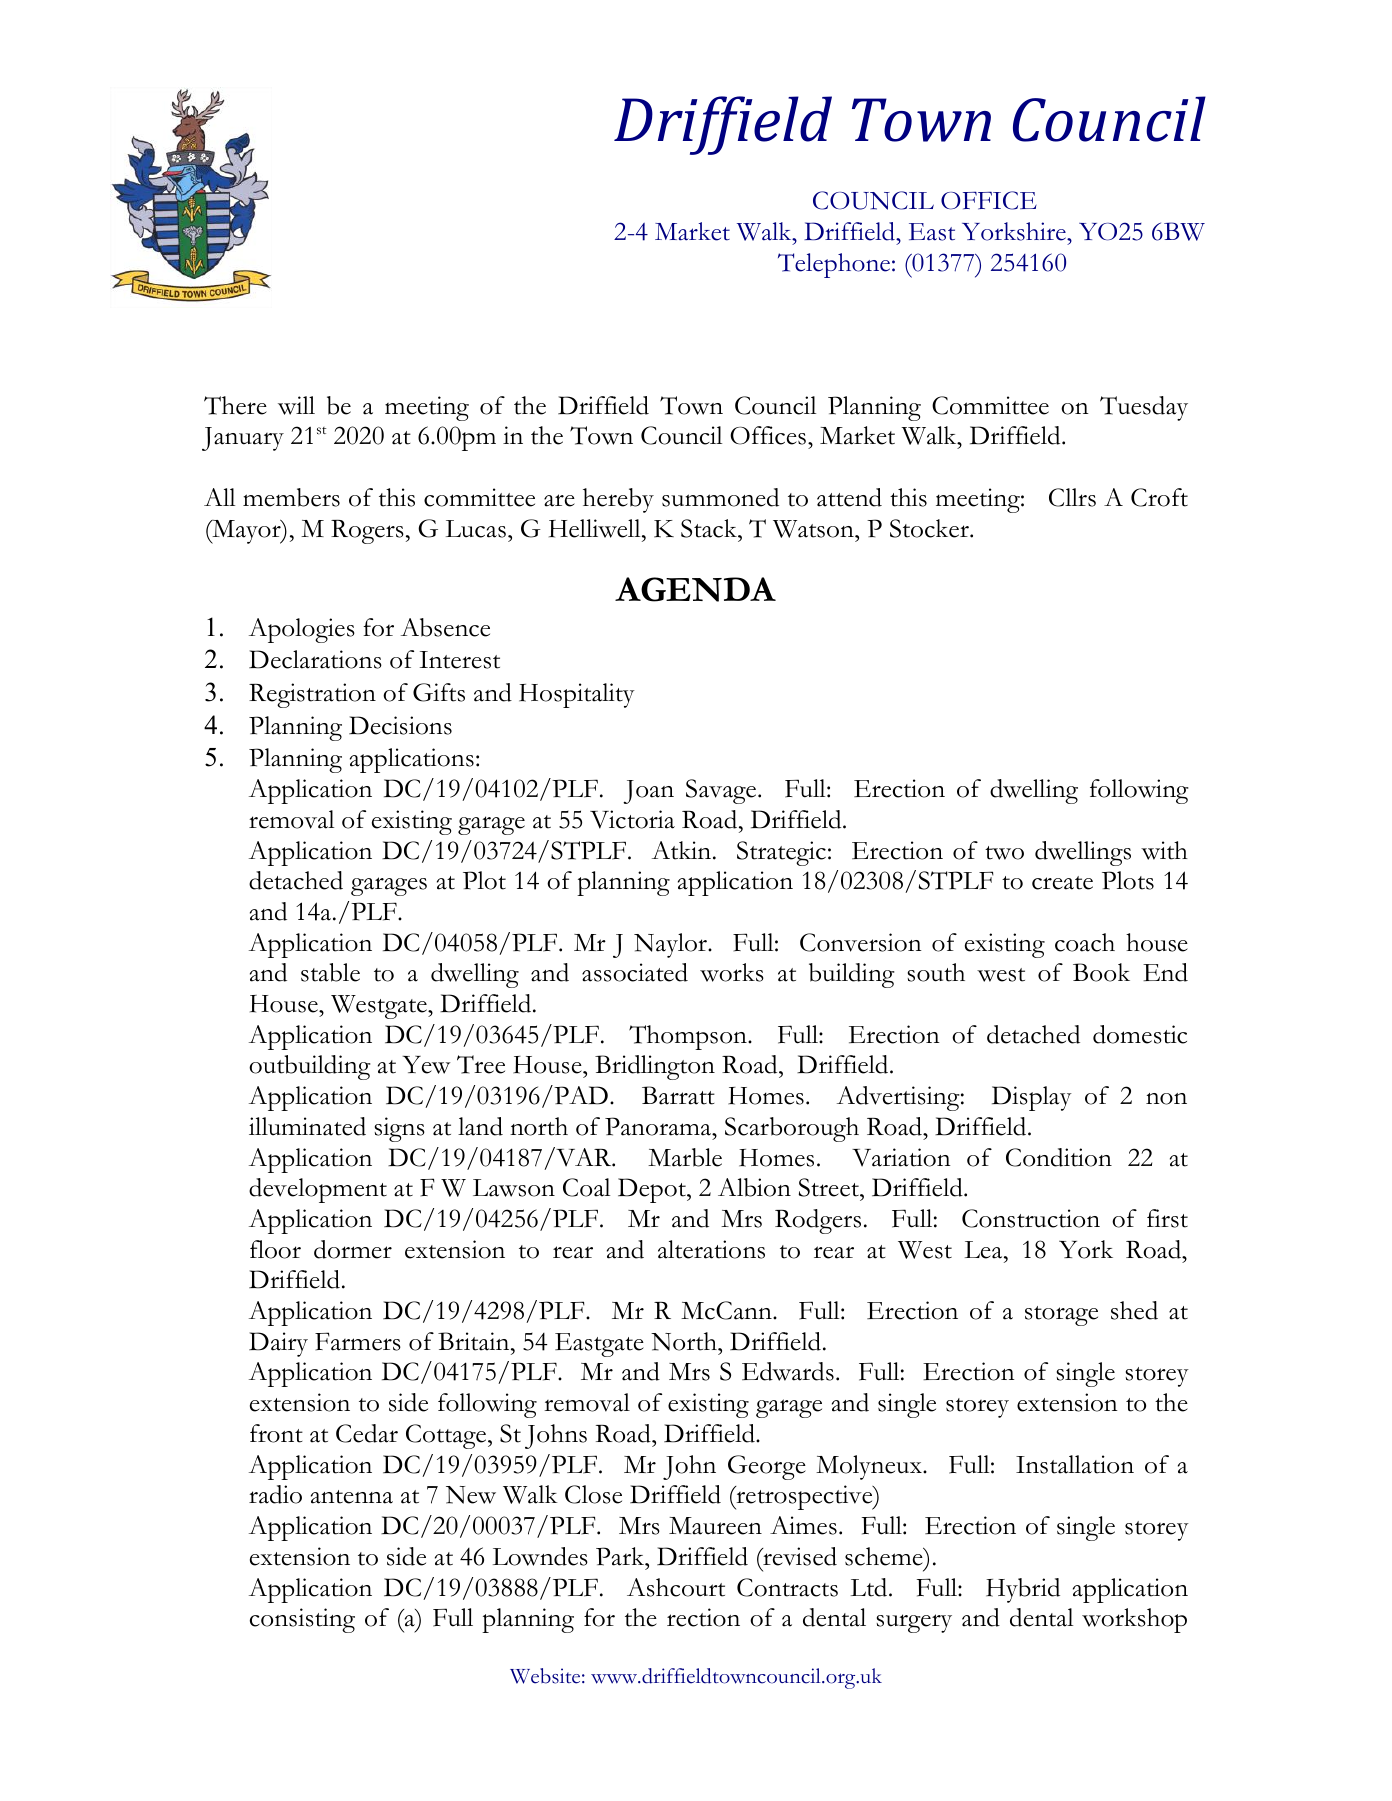  What do you see at coordinates (302, 1620) in the page?
I see `consisting` at bounding box center [302, 1620].
